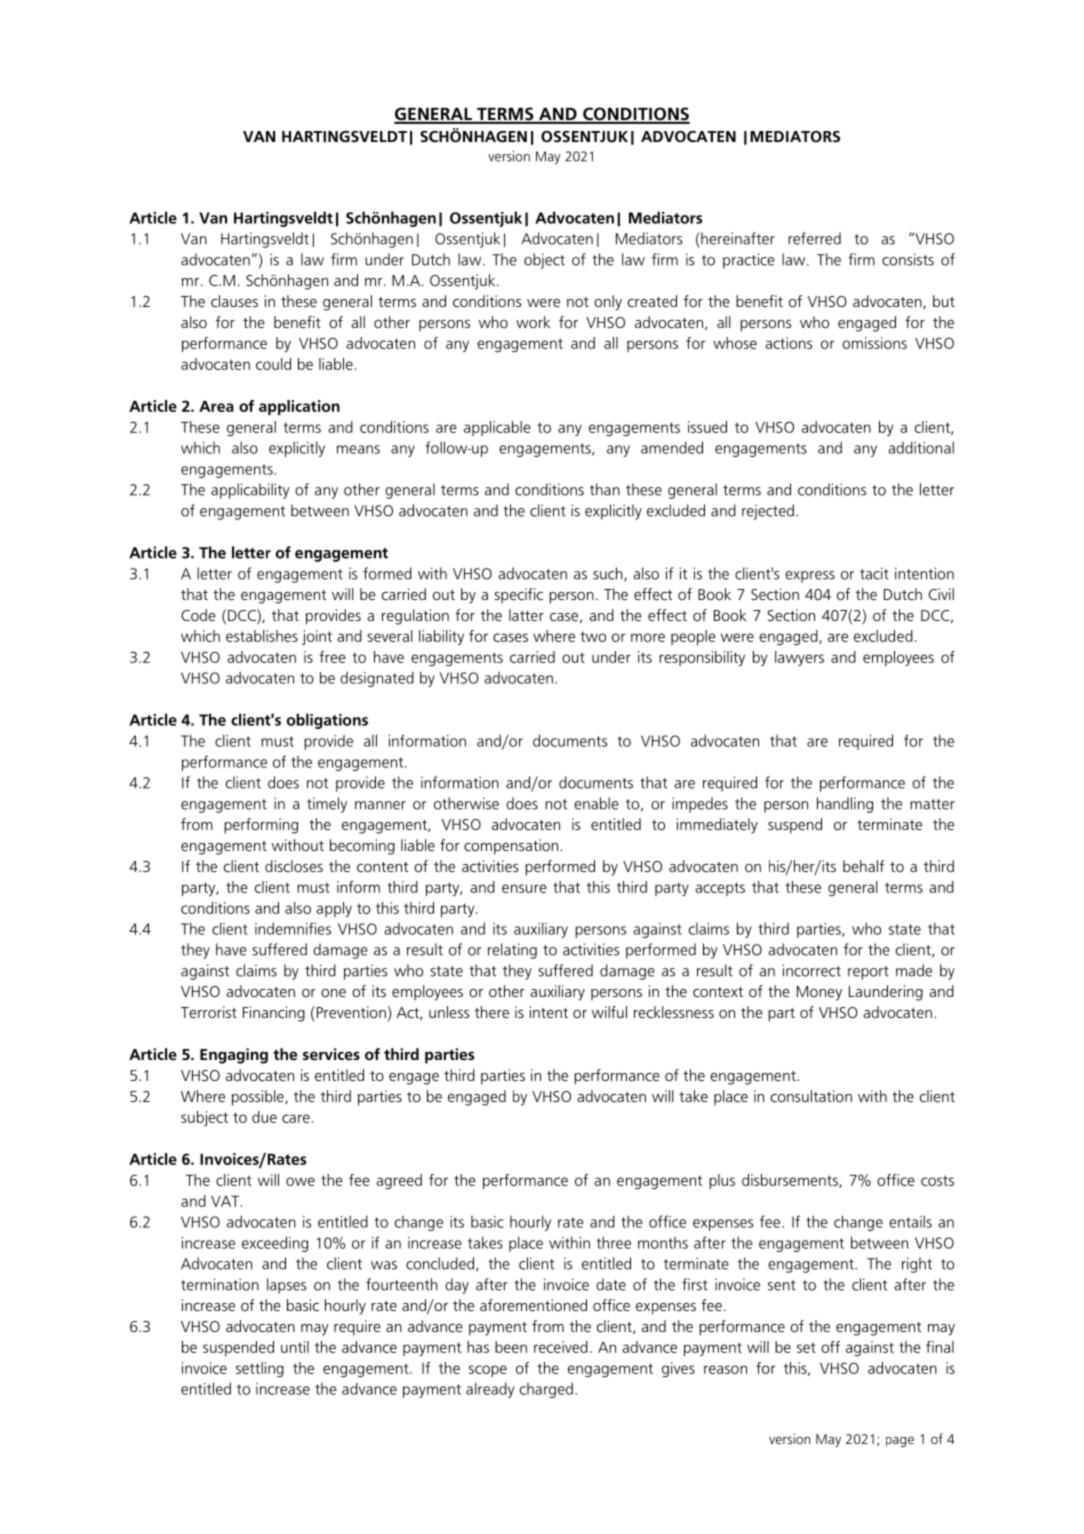 The image size is (1084, 1534). What do you see at coordinates (868, 973) in the document?
I see `report` at bounding box center [868, 973].
